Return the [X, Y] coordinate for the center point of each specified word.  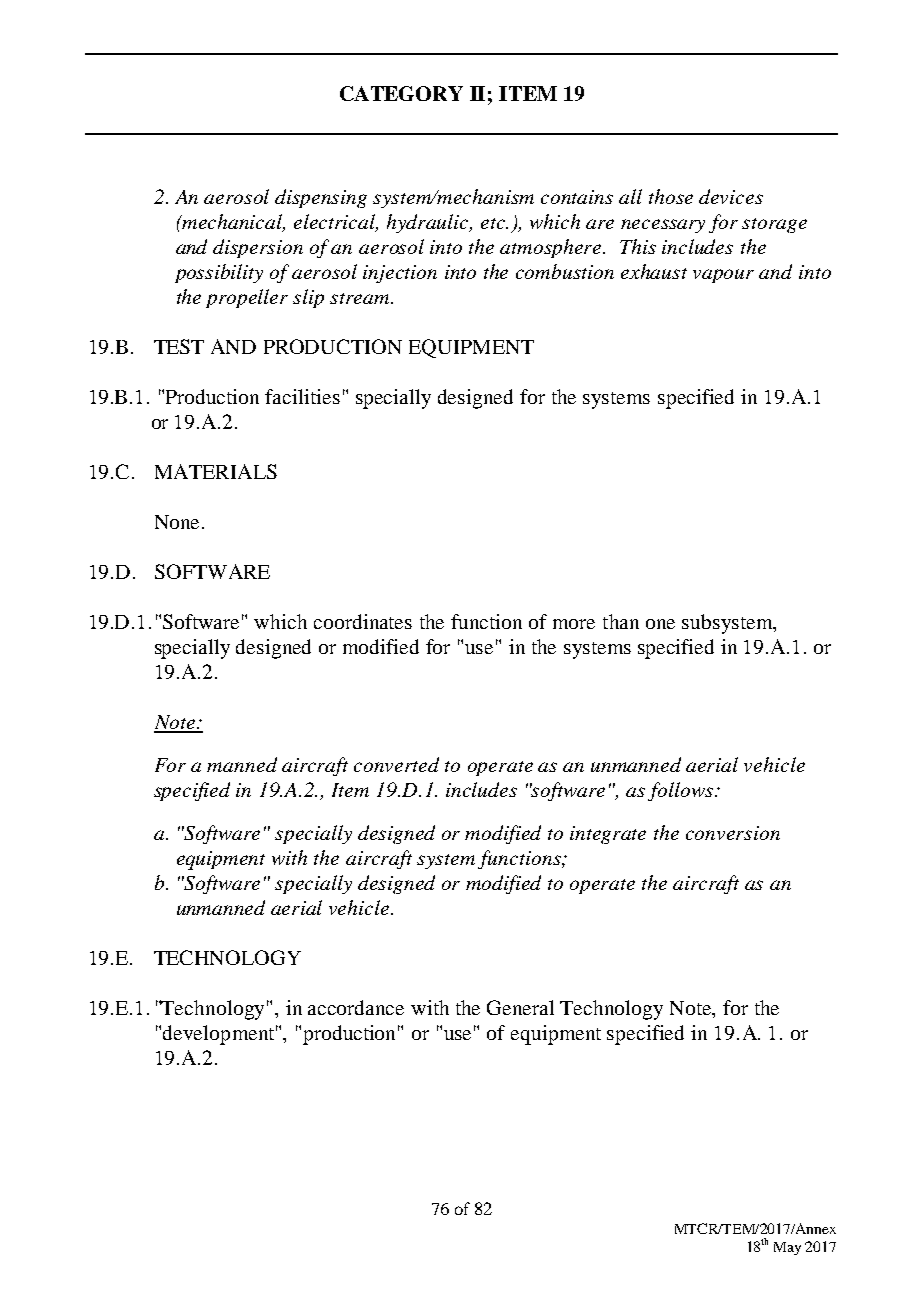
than [621, 621]
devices [731, 196]
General [520, 1007]
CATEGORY [401, 93]
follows [682, 791]
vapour [723, 276]
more [574, 624]
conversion [733, 833]
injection [400, 274]
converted [396, 764]
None [177, 522]
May [787, 1248]
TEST [179, 346]
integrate [608, 835]
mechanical [233, 223]
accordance [356, 1007]
